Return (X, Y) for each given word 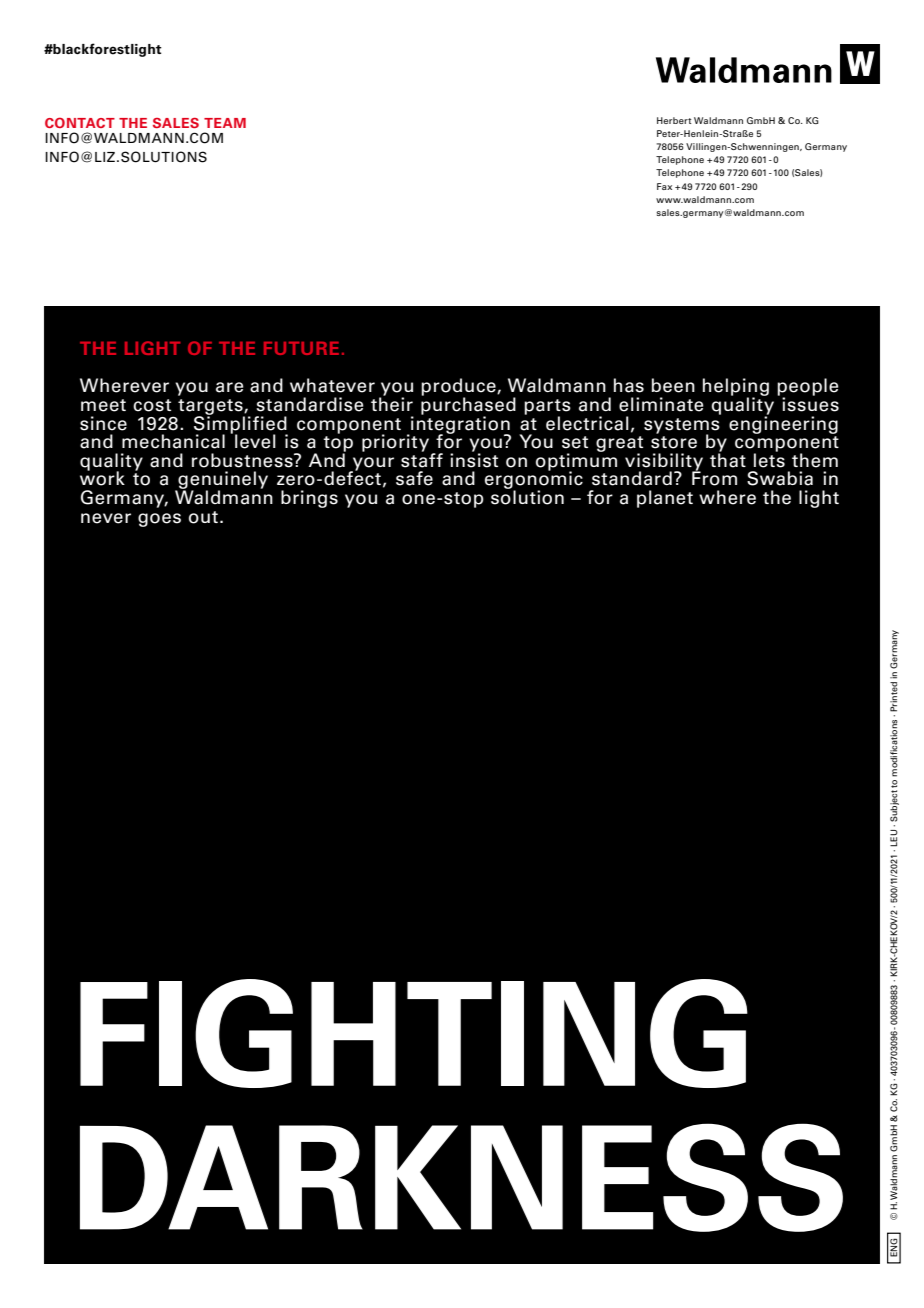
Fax (664, 186)
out (203, 517)
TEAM (225, 123)
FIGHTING (414, 1033)
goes (159, 520)
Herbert (674, 120)
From (714, 478)
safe (414, 478)
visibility (664, 463)
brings (309, 499)
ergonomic (534, 481)
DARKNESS (461, 1177)
